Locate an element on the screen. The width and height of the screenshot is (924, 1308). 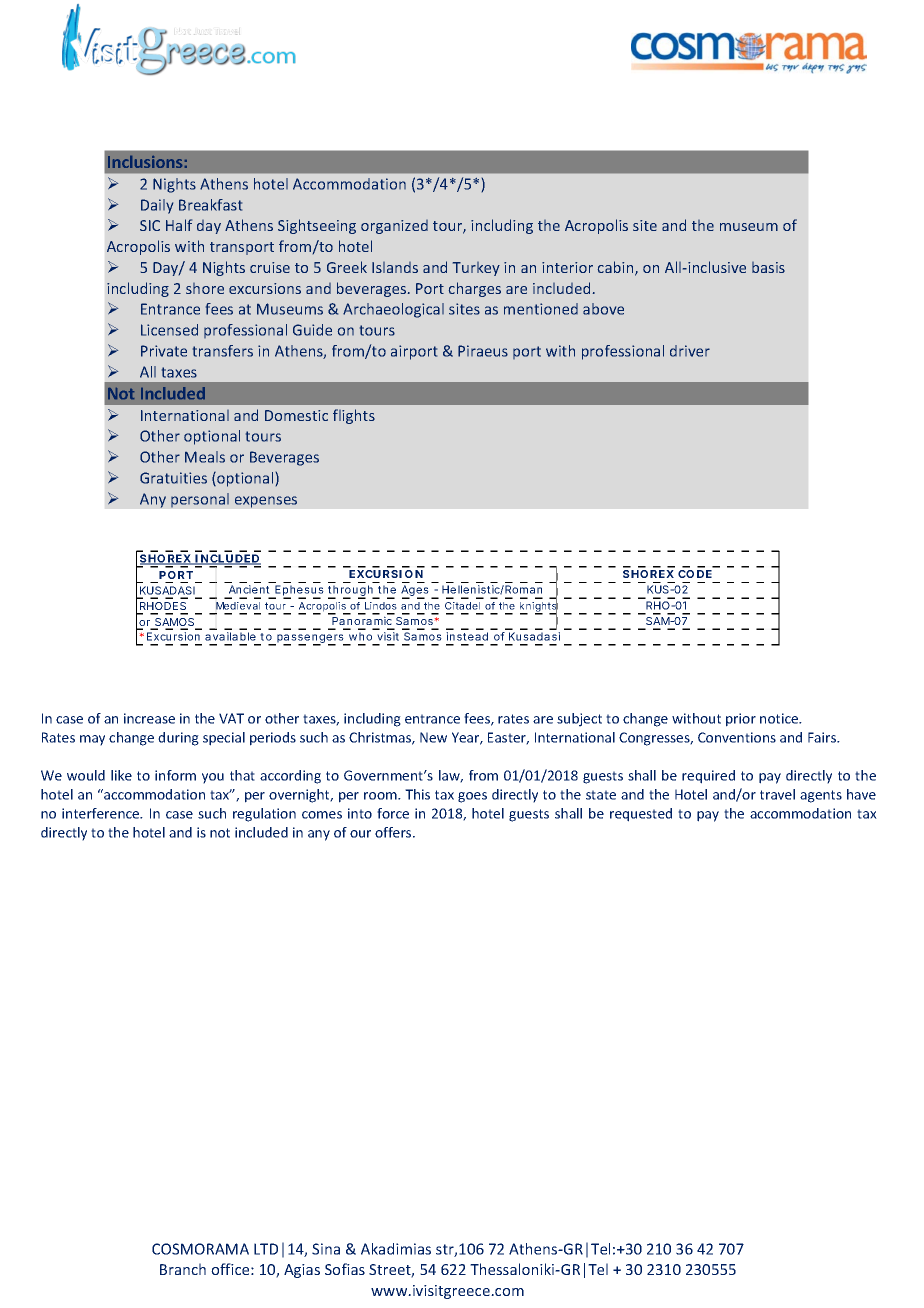
increase is located at coordinates (149, 718).
